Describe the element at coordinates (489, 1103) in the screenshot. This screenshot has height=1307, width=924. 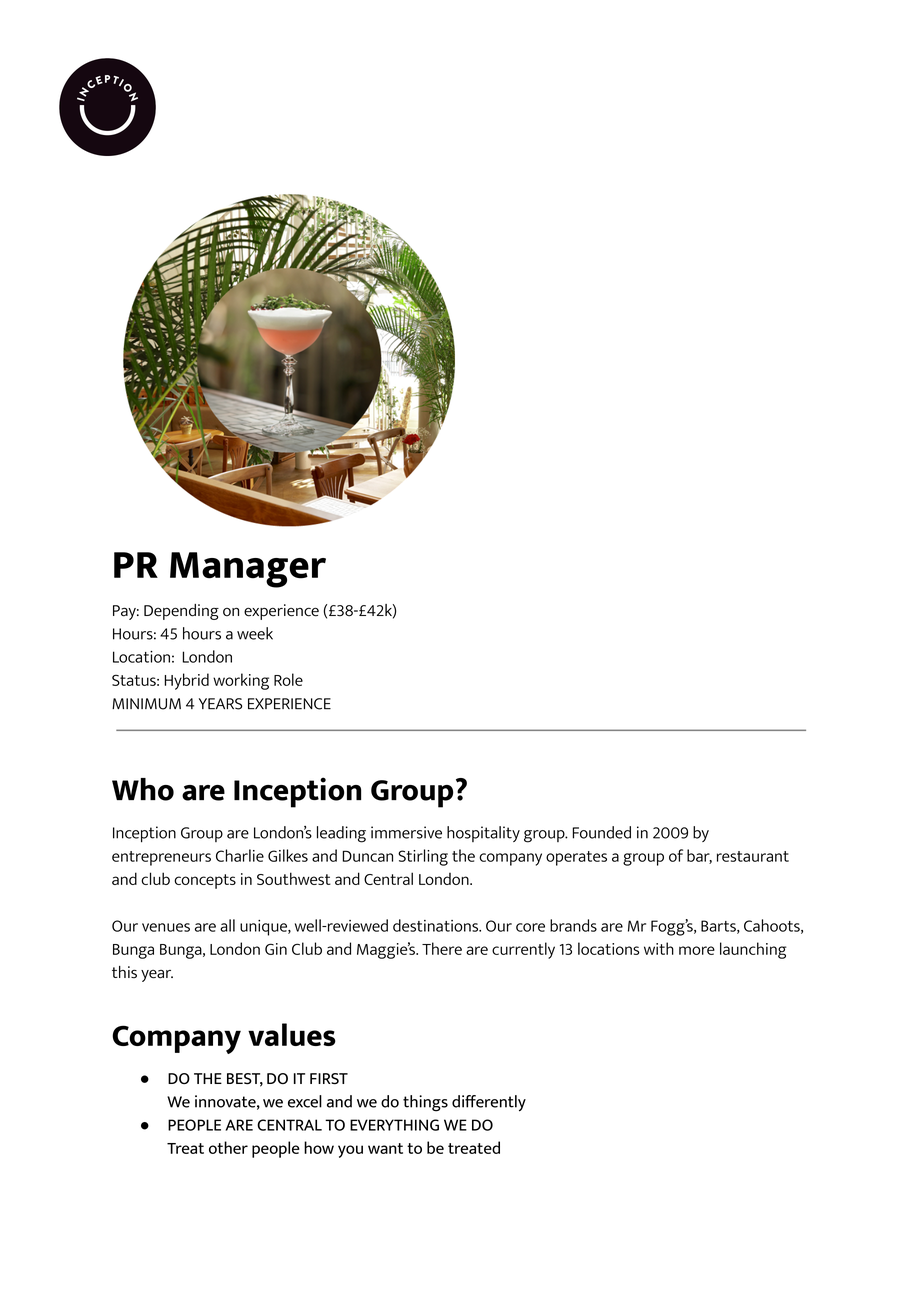
I see `differently` at that location.
